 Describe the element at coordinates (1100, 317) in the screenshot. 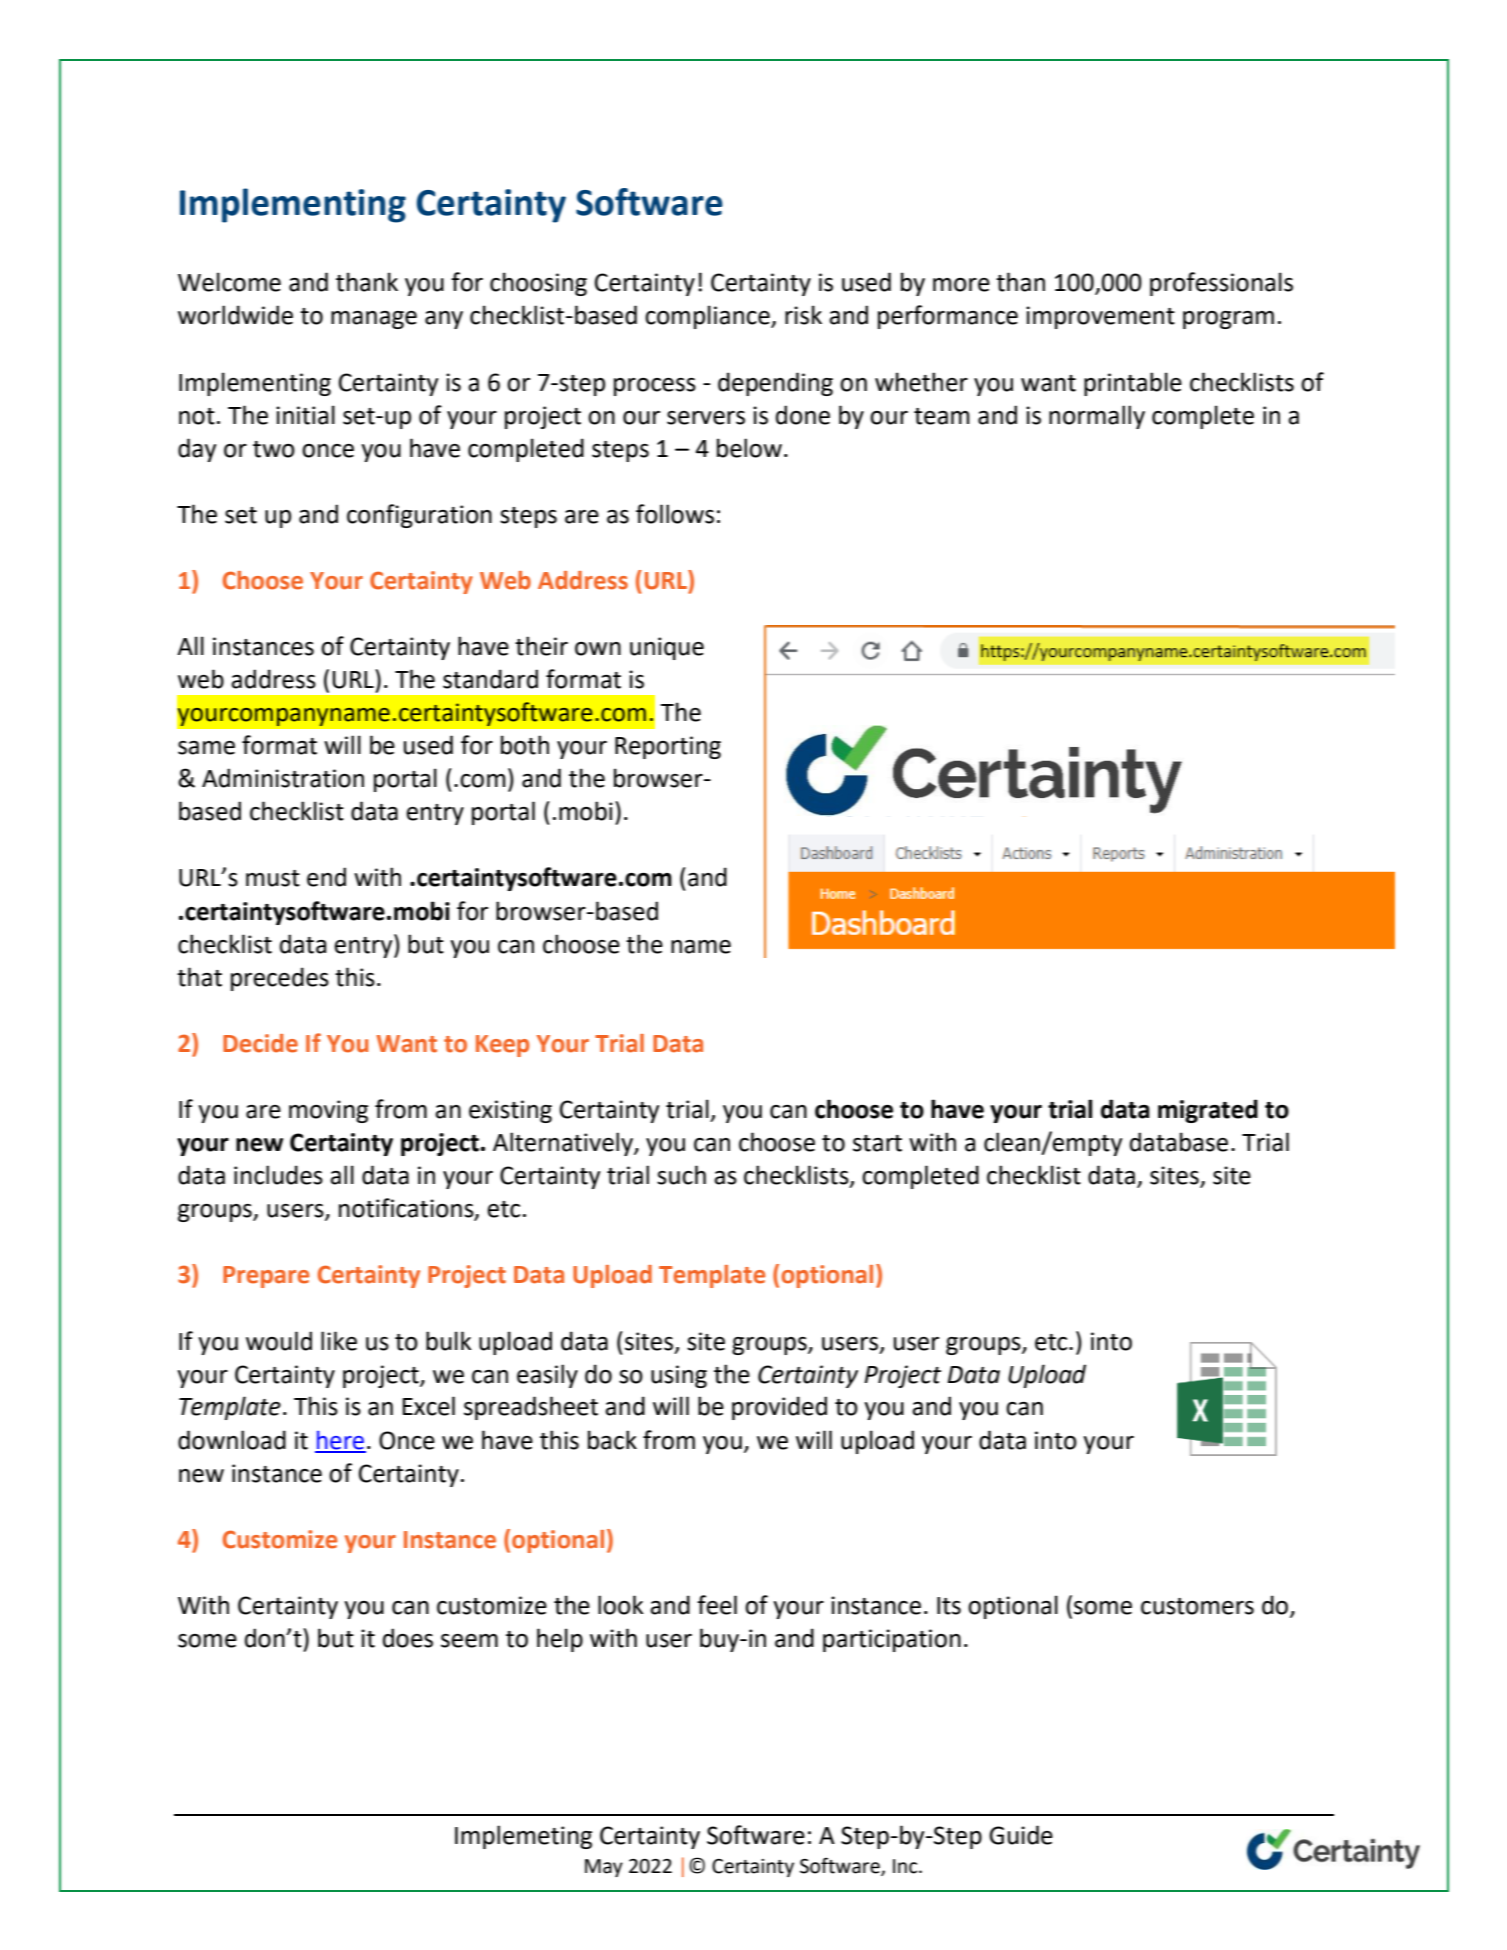

I see `improvement` at that location.
